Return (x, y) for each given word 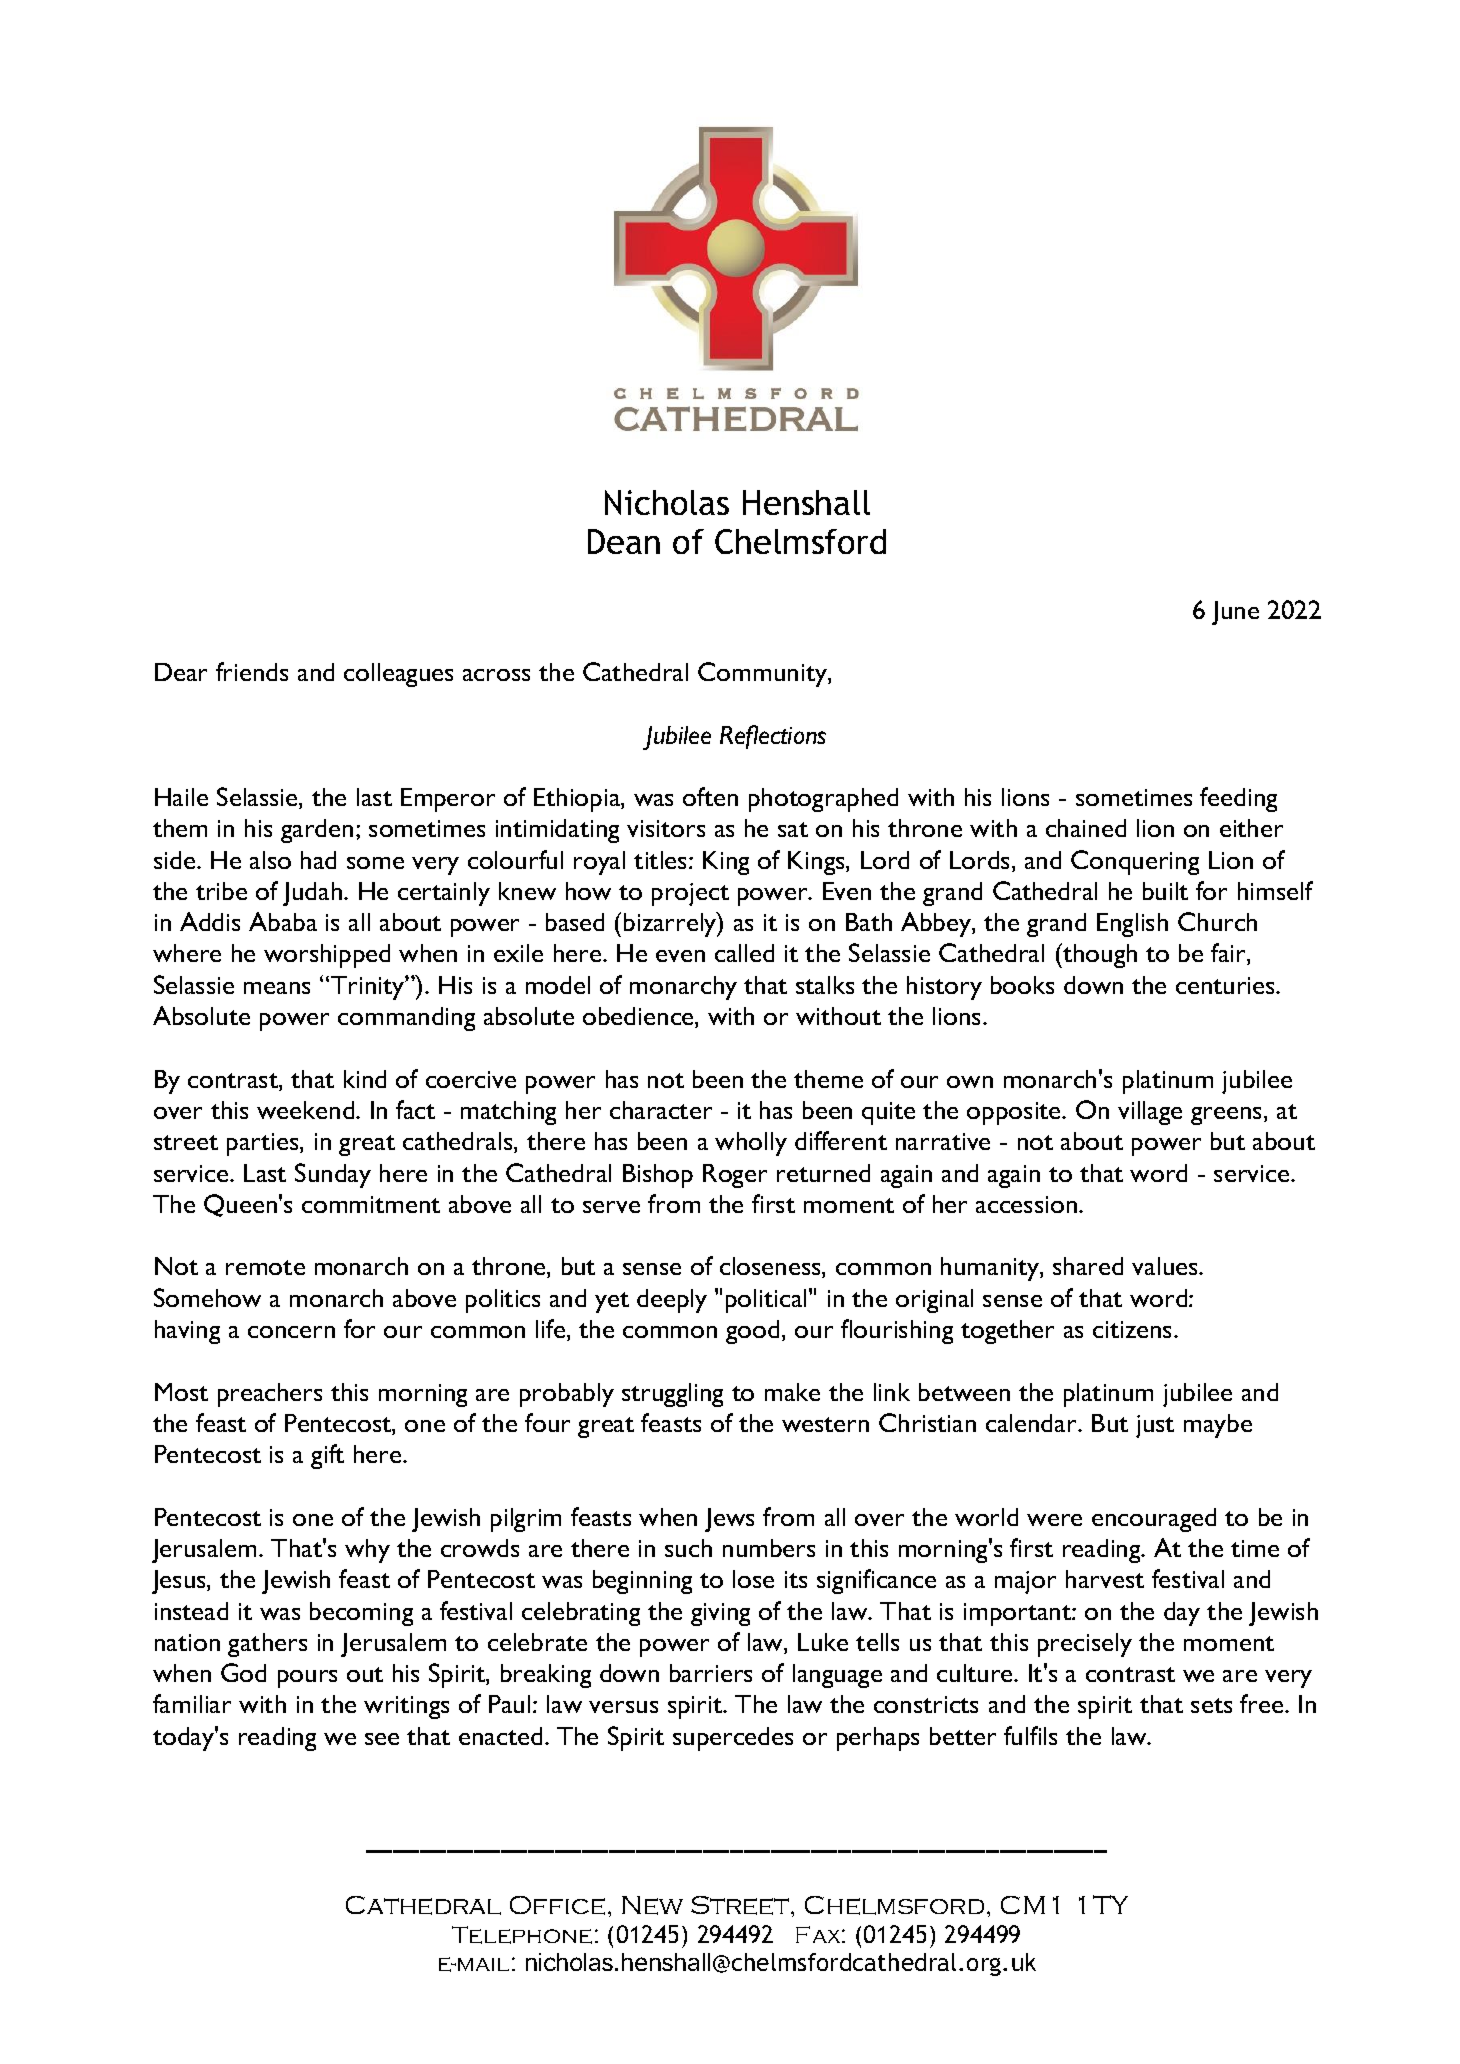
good (752, 1332)
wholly (751, 1144)
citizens (1134, 1329)
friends (252, 671)
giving (720, 1614)
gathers (267, 1645)
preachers (270, 1395)
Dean (624, 541)
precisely (1085, 1645)
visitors (666, 828)
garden (317, 831)
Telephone (522, 1935)
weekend (307, 1110)
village (1150, 1113)
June (1235, 613)
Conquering (1135, 862)
